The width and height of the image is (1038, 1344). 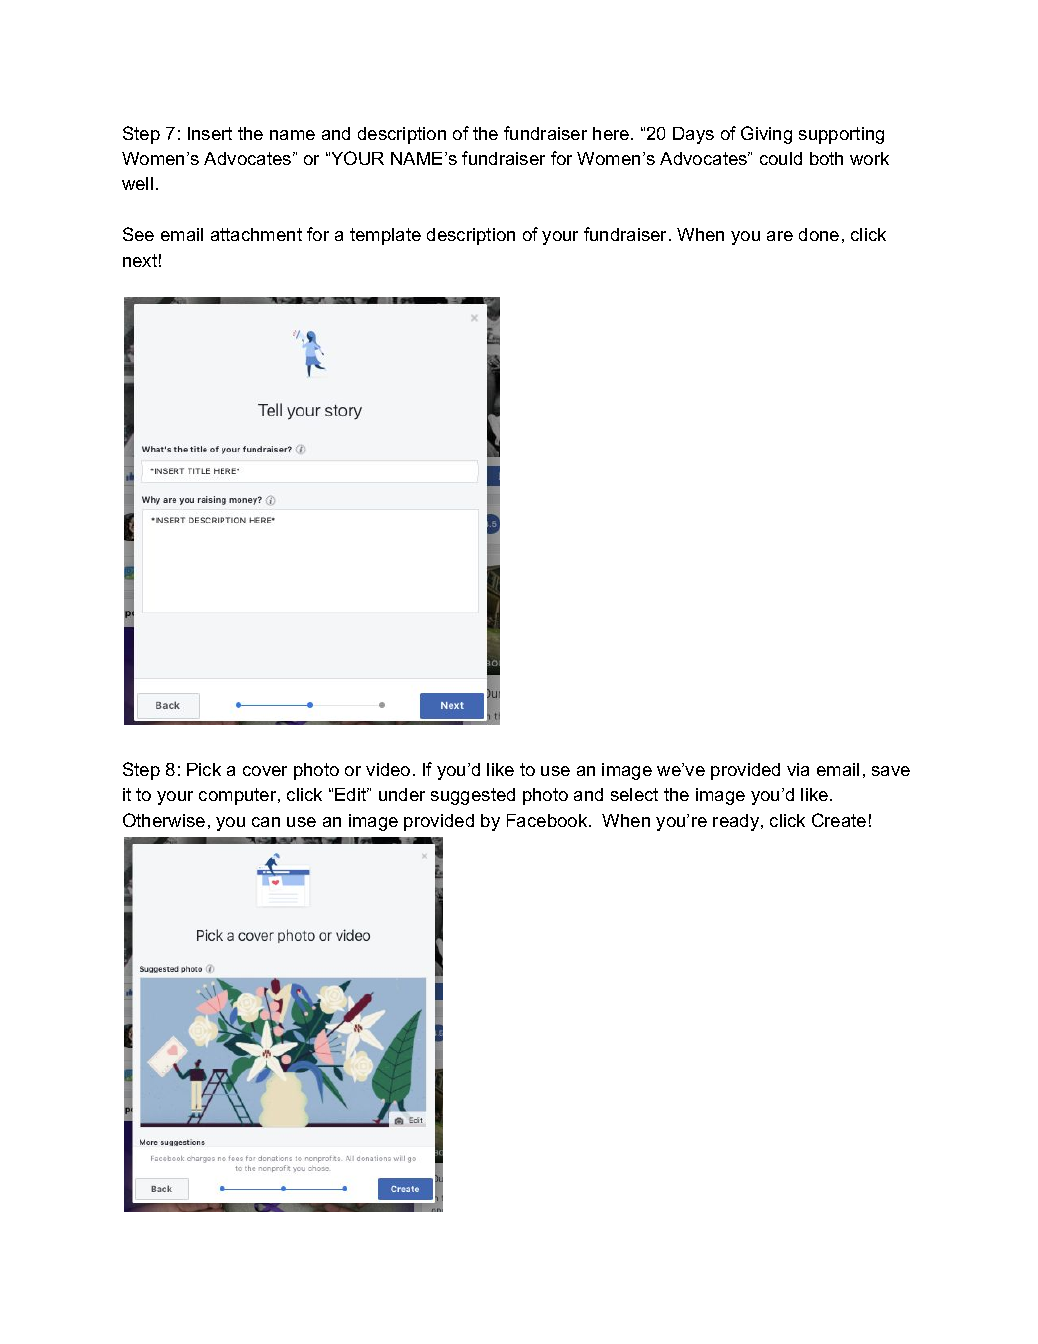 What do you see at coordinates (612, 133) in the image?
I see `here` at bounding box center [612, 133].
